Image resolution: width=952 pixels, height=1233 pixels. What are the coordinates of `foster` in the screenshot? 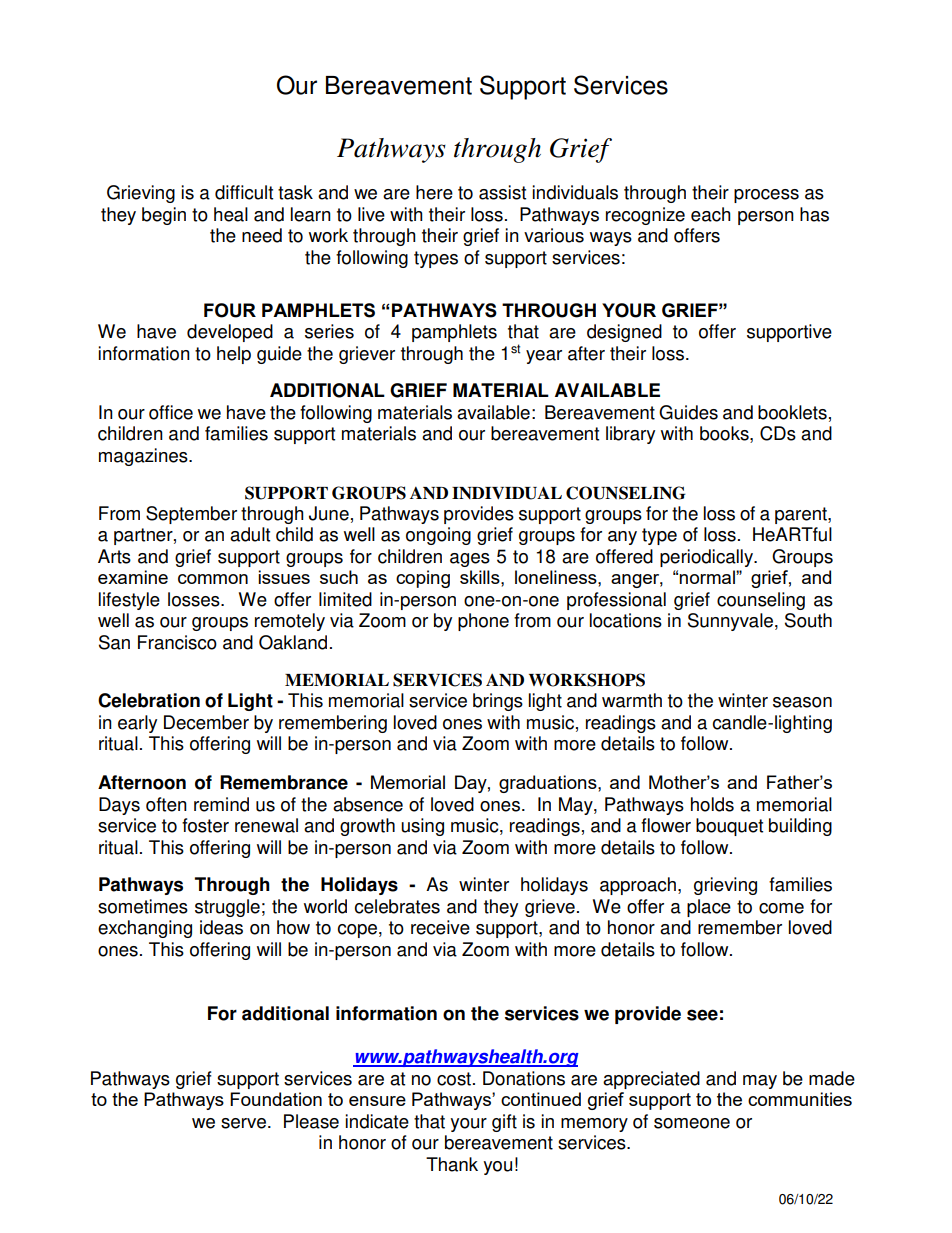 It's located at (205, 825).
